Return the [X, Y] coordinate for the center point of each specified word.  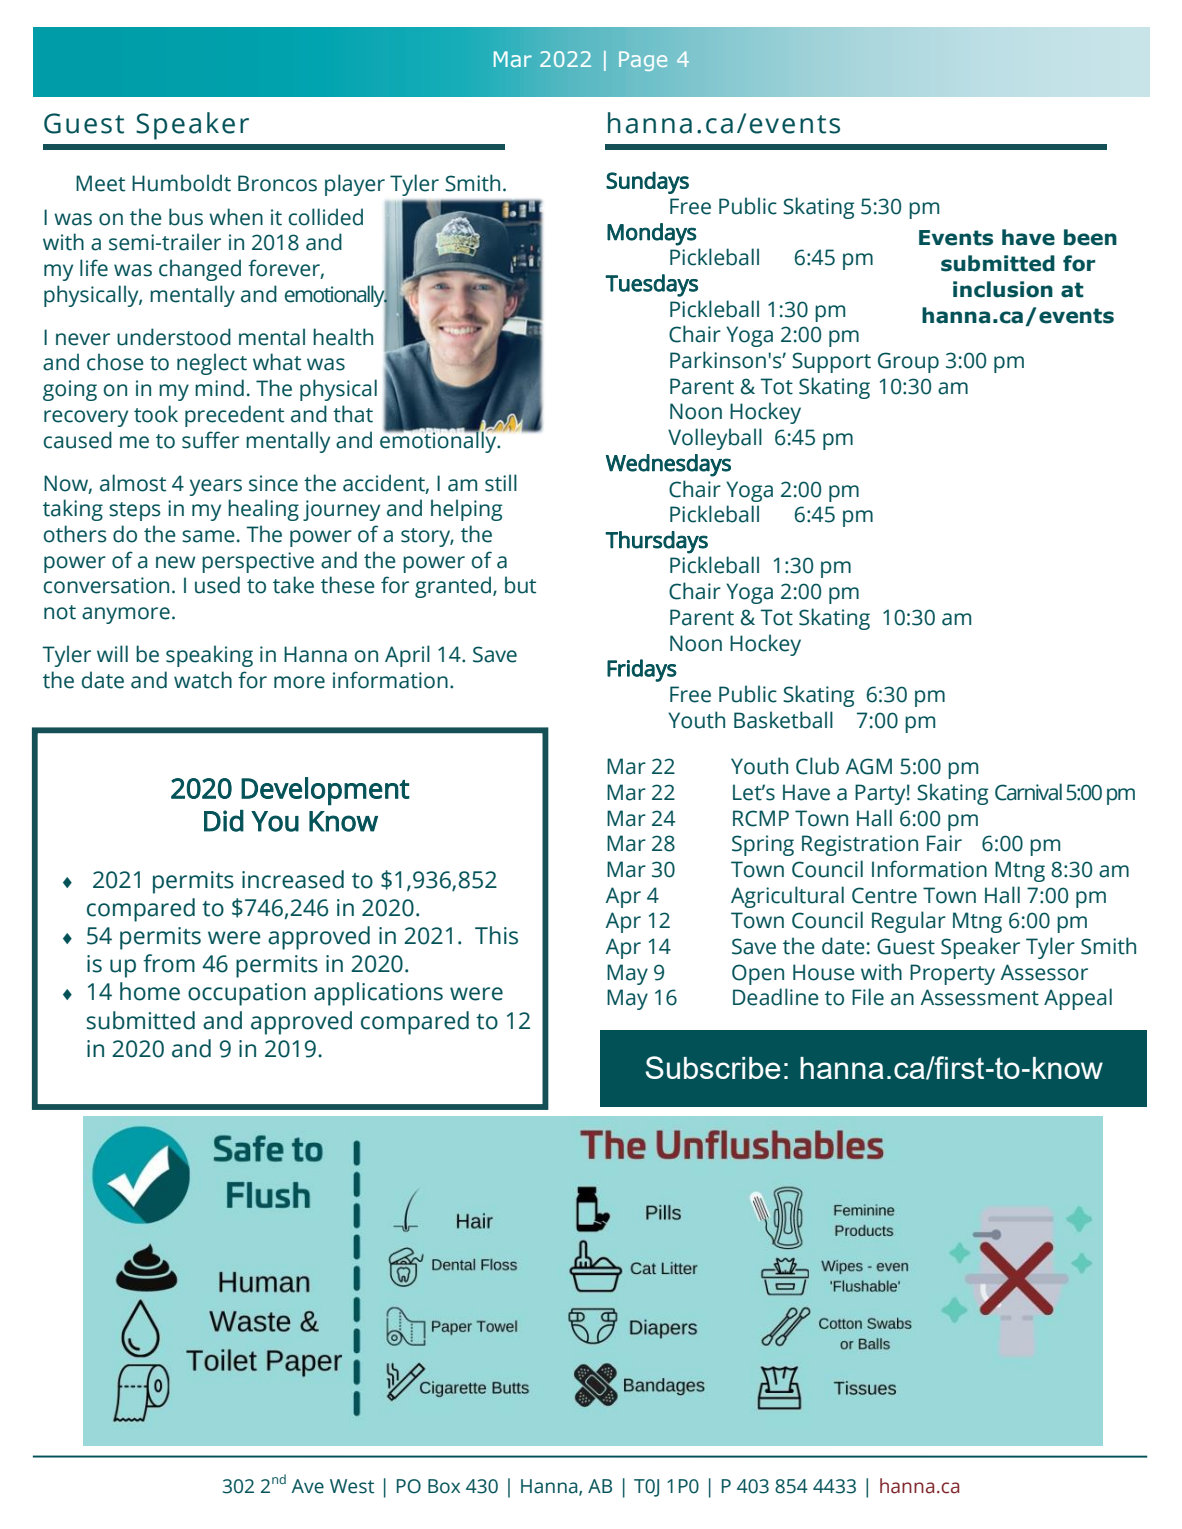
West [352, 1486]
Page [643, 61]
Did [224, 821]
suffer [210, 440]
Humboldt [181, 183]
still [501, 483]
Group [908, 362]
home [150, 991]
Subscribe [713, 1067]
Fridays [642, 670]
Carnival [1028, 792]
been [1090, 237]
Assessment [979, 997]
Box [444, 1486]
